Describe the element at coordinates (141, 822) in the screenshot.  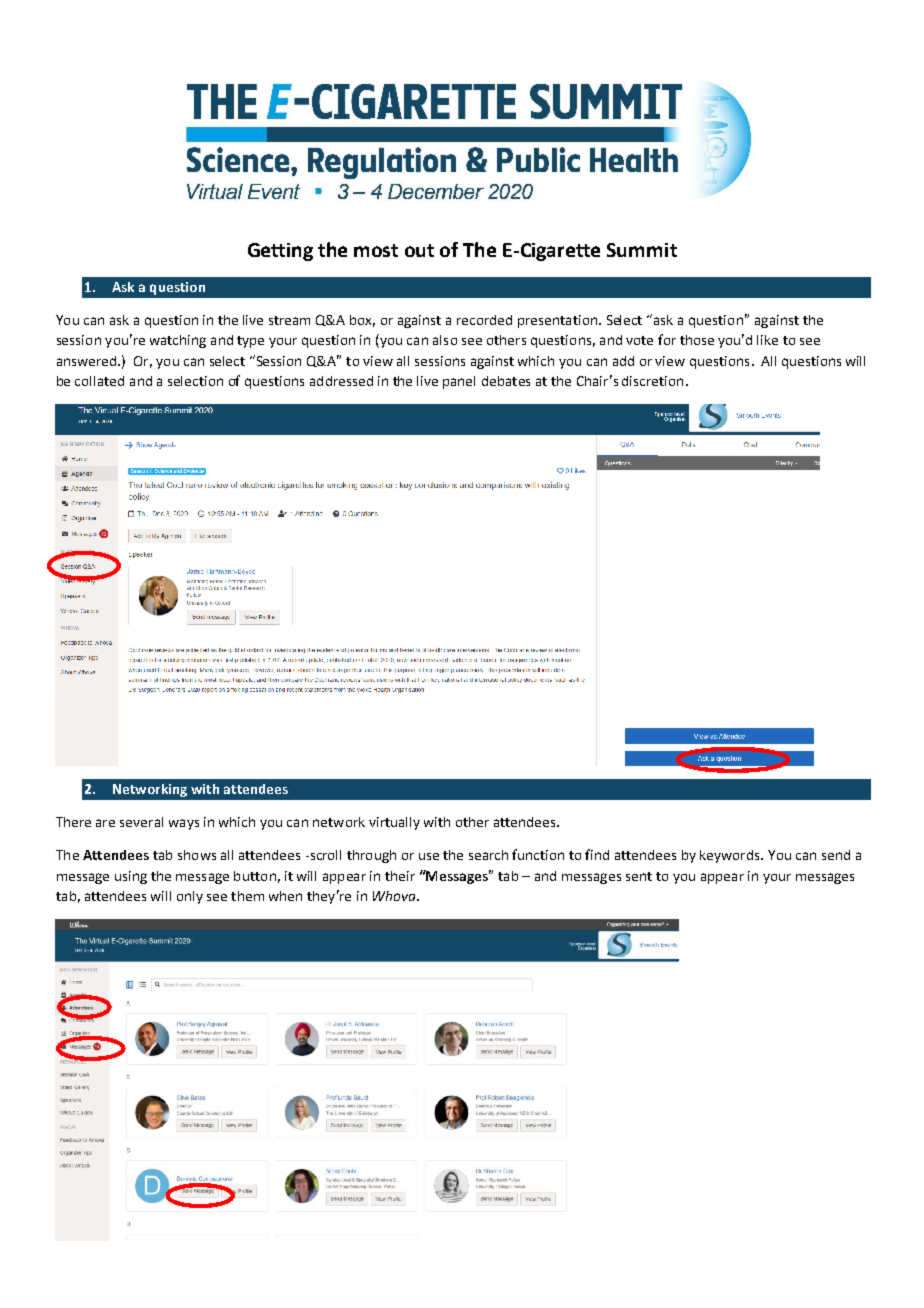
I see `several` at that location.
